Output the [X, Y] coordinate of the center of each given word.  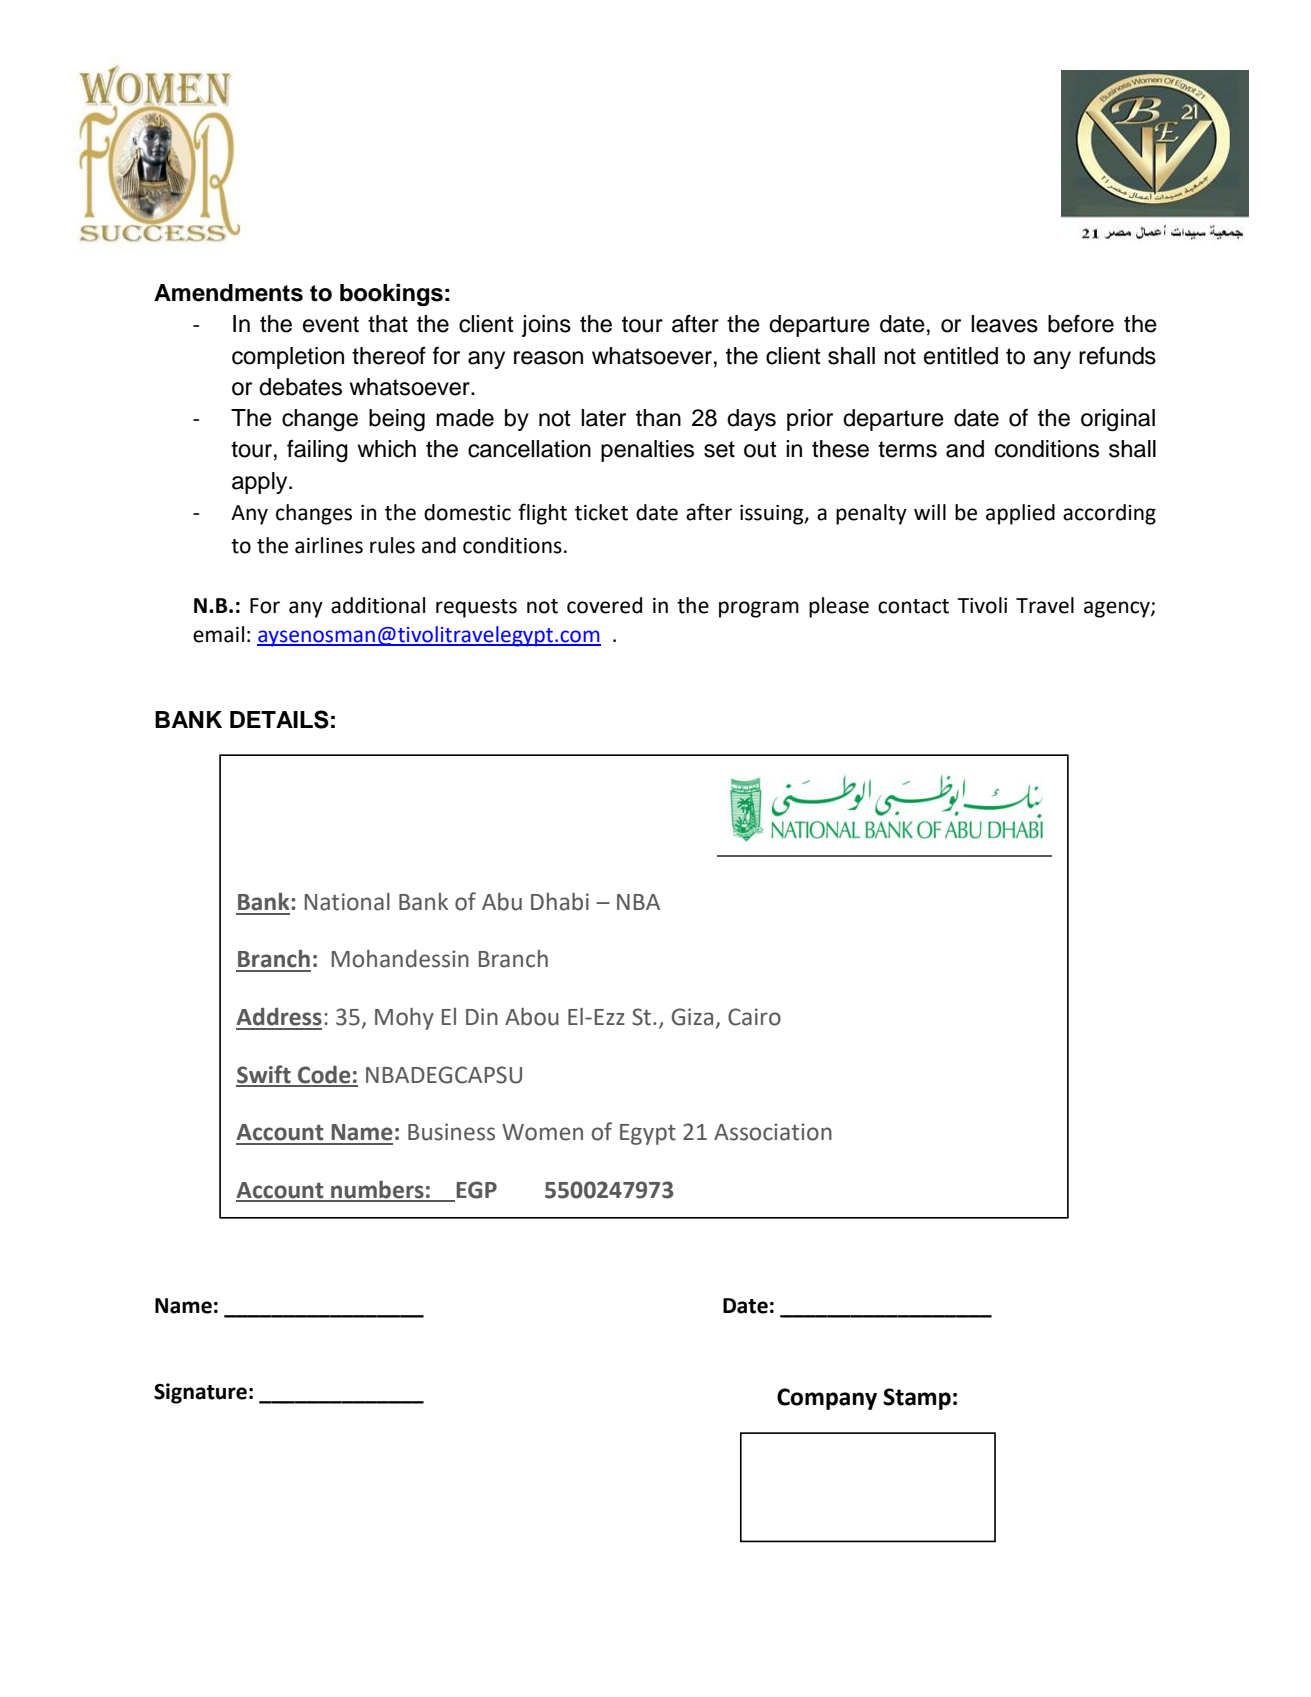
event [331, 324]
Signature [200, 1393]
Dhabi [560, 902]
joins [546, 326]
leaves [1004, 324]
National [347, 902]
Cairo [754, 1017]
